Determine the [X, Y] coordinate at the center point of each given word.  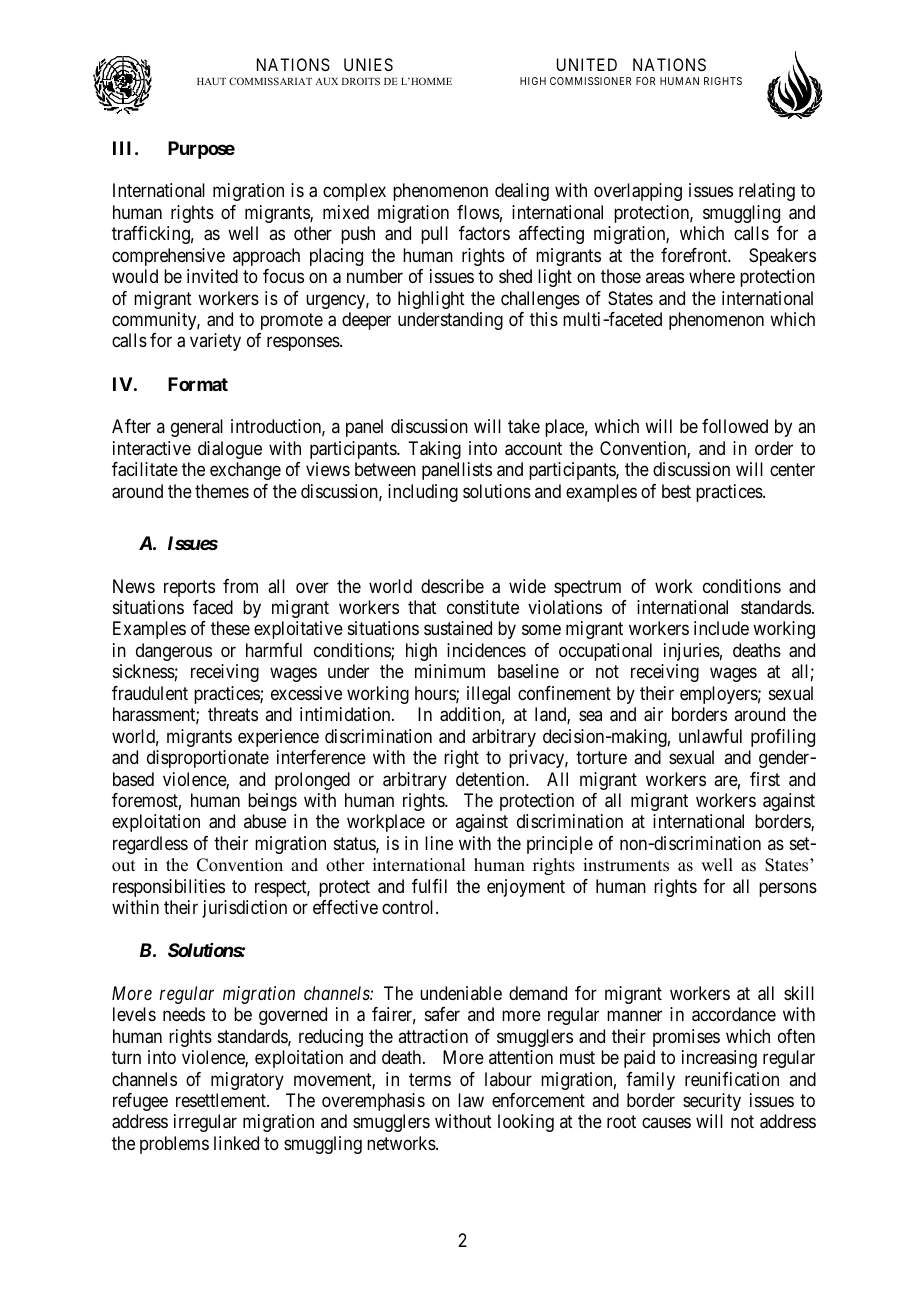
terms [430, 1079]
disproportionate [208, 759]
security [712, 1102]
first [765, 779]
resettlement [222, 1100]
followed [735, 426]
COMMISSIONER [590, 81]
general [197, 428]
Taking [434, 450]
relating [767, 192]
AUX [326, 81]
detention [491, 779]
